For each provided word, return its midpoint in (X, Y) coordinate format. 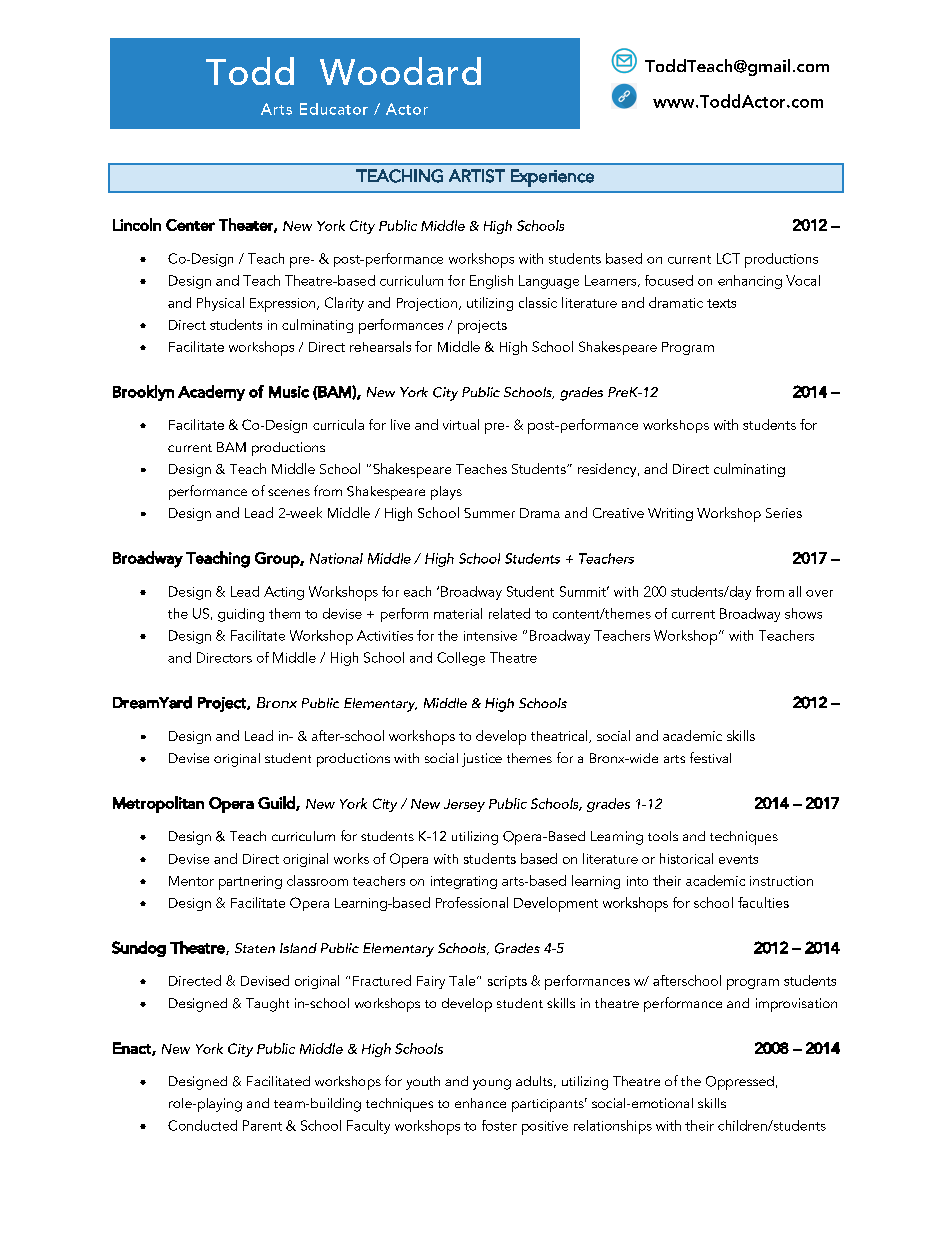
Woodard (400, 71)
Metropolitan (158, 804)
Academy (211, 393)
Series (784, 513)
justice (482, 760)
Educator (334, 109)
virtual (461, 424)
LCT (728, 258)
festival (710, 757)
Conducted (202, 1125)
